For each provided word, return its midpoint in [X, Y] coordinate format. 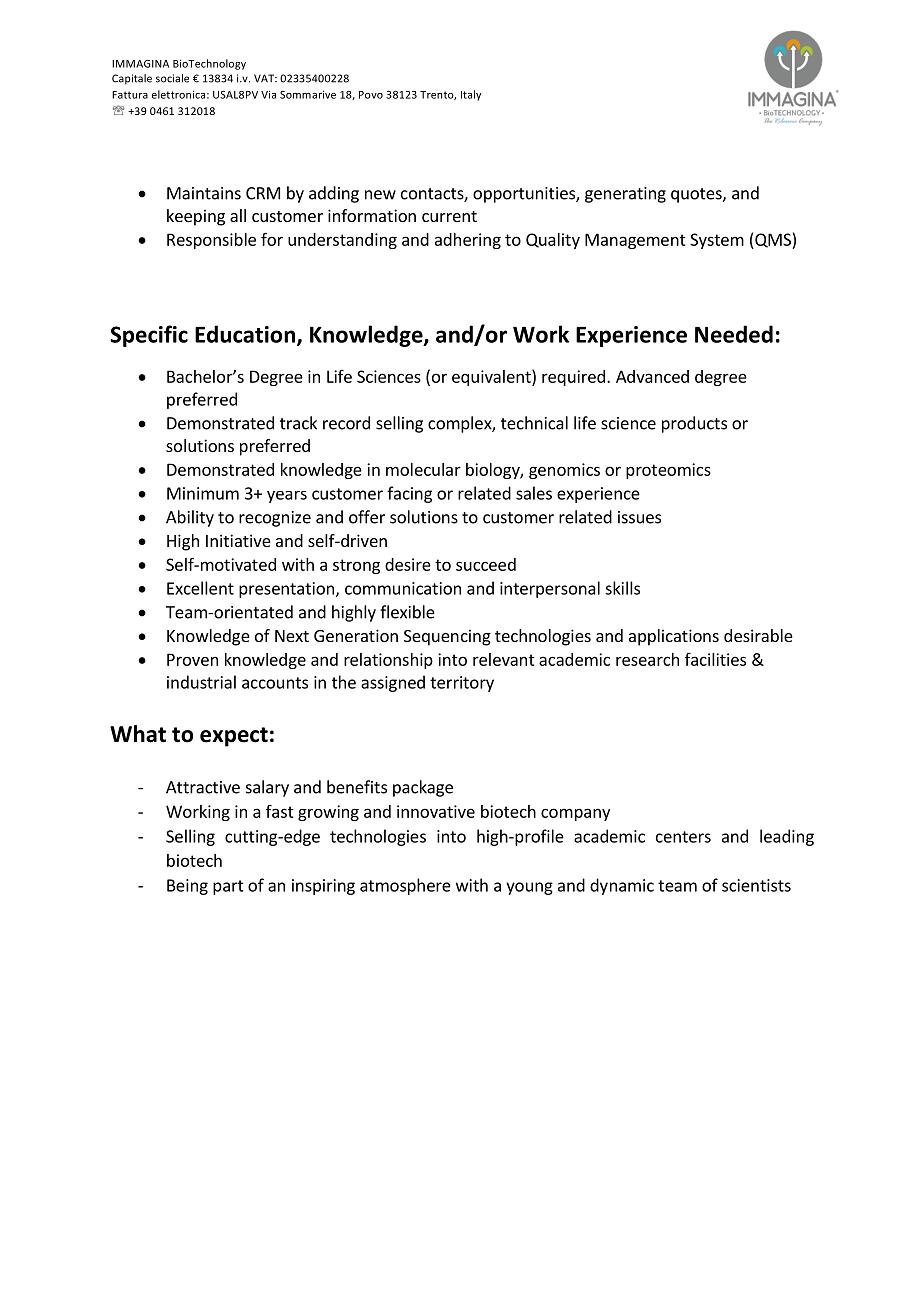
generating [625, 195]
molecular [423, 469]
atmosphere [405, 886]
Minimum [203, 493]
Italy [471, 95]
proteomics [668, 471]
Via [268, 94]
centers [683, 837]
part [228, 887]
